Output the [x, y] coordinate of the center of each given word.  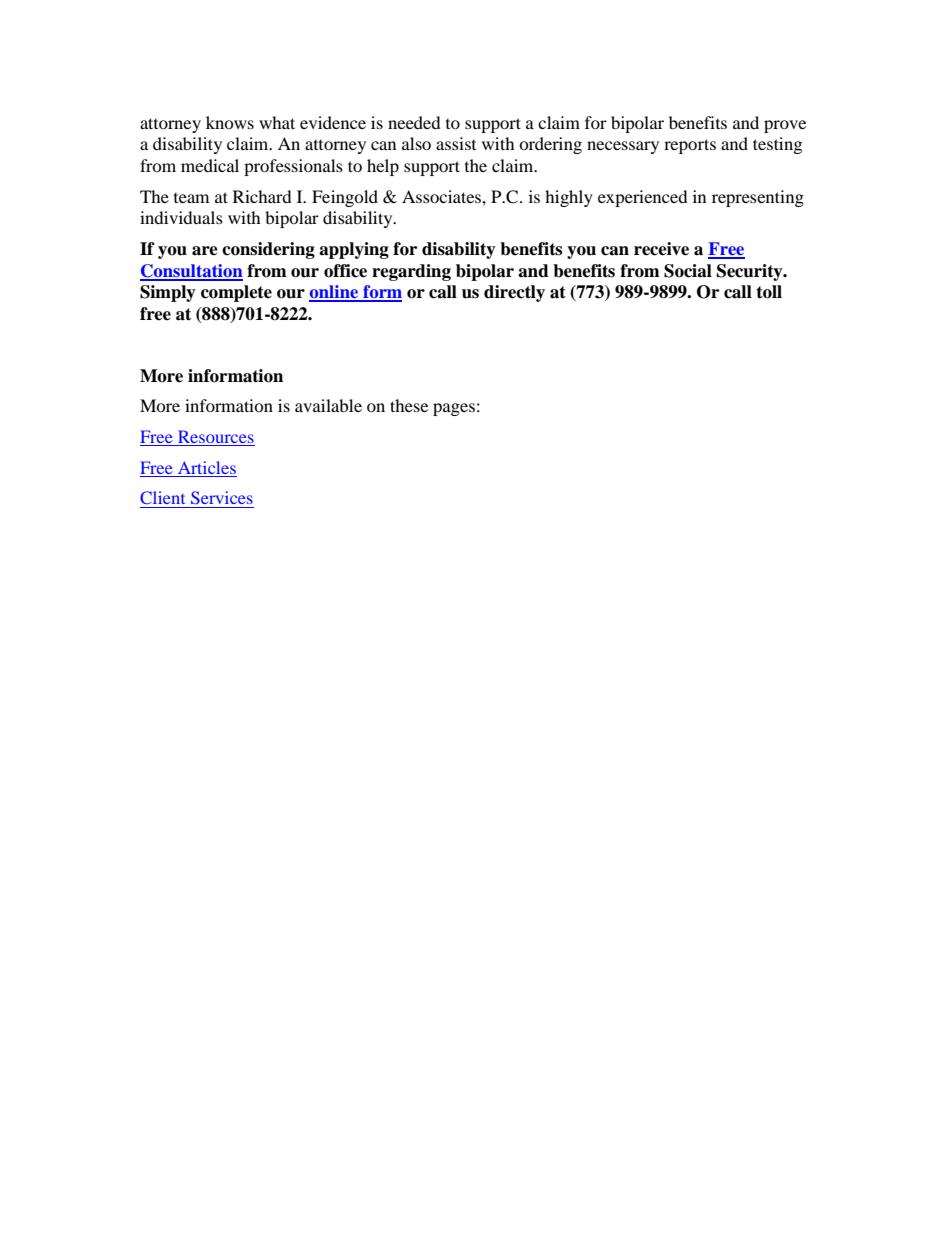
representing [758, 198]
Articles [207, 467]
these [409, 405]
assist [456, 143]
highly [569, 198]
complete [236, 293]
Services [222, 497]
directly [514, 293]
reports [690, 146]
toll [769, 292]
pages [454, 409]
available [328, 405]
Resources [216, 436]
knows [230, 122]
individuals [181, 217]
